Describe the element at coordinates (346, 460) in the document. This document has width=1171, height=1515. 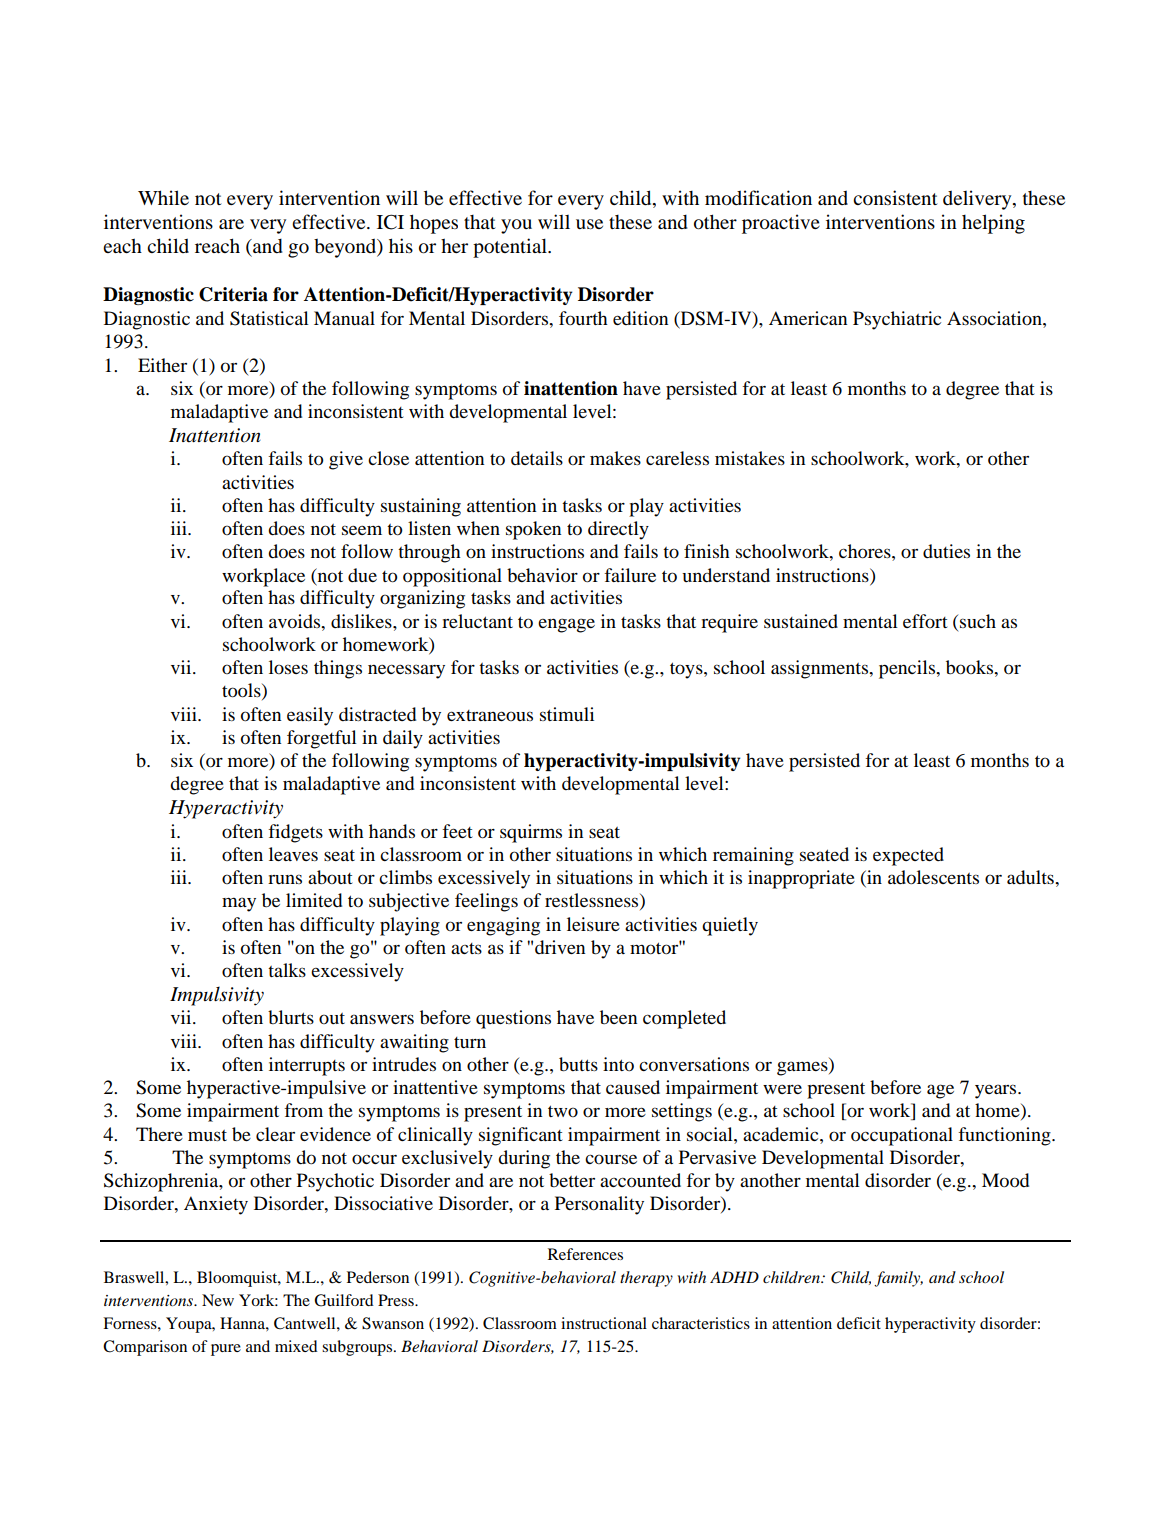
I see `give` at that location.
